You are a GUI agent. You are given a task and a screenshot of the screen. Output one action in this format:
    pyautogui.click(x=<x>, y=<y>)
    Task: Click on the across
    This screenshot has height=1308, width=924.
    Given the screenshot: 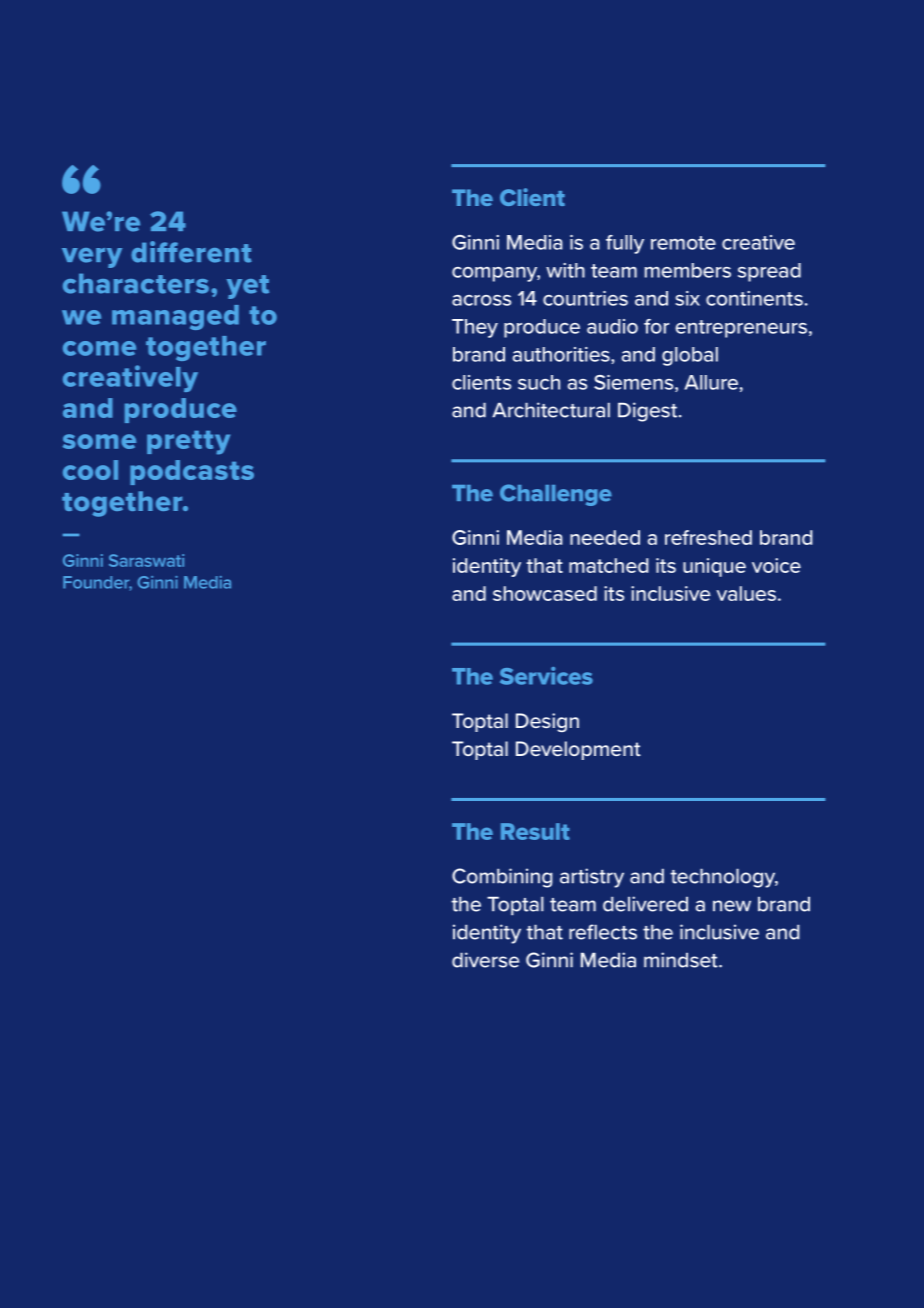 What is the action you would take?
    pyautogui.click(x=481, y=300)
